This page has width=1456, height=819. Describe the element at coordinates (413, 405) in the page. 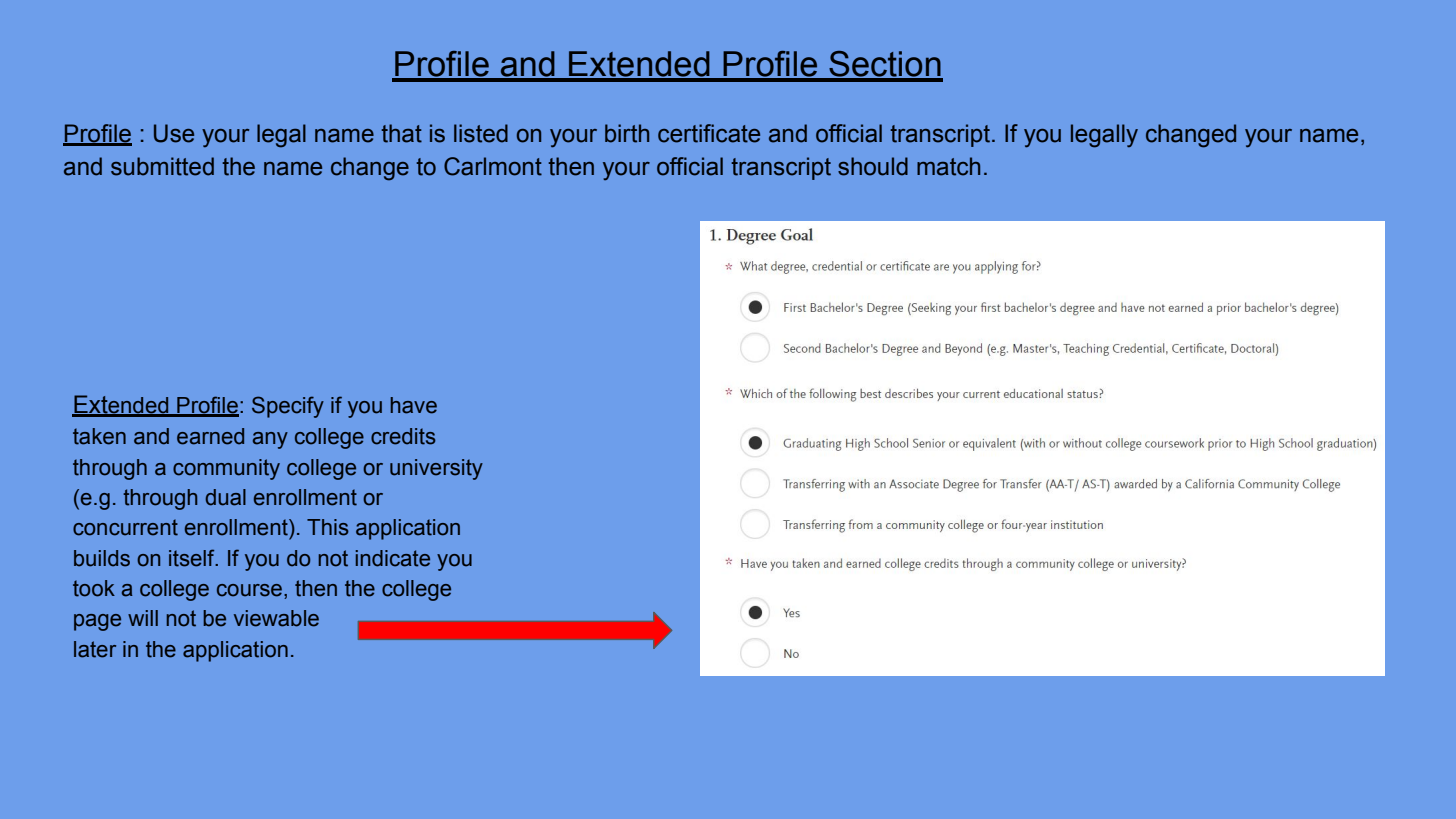

I see `have` at that location.
